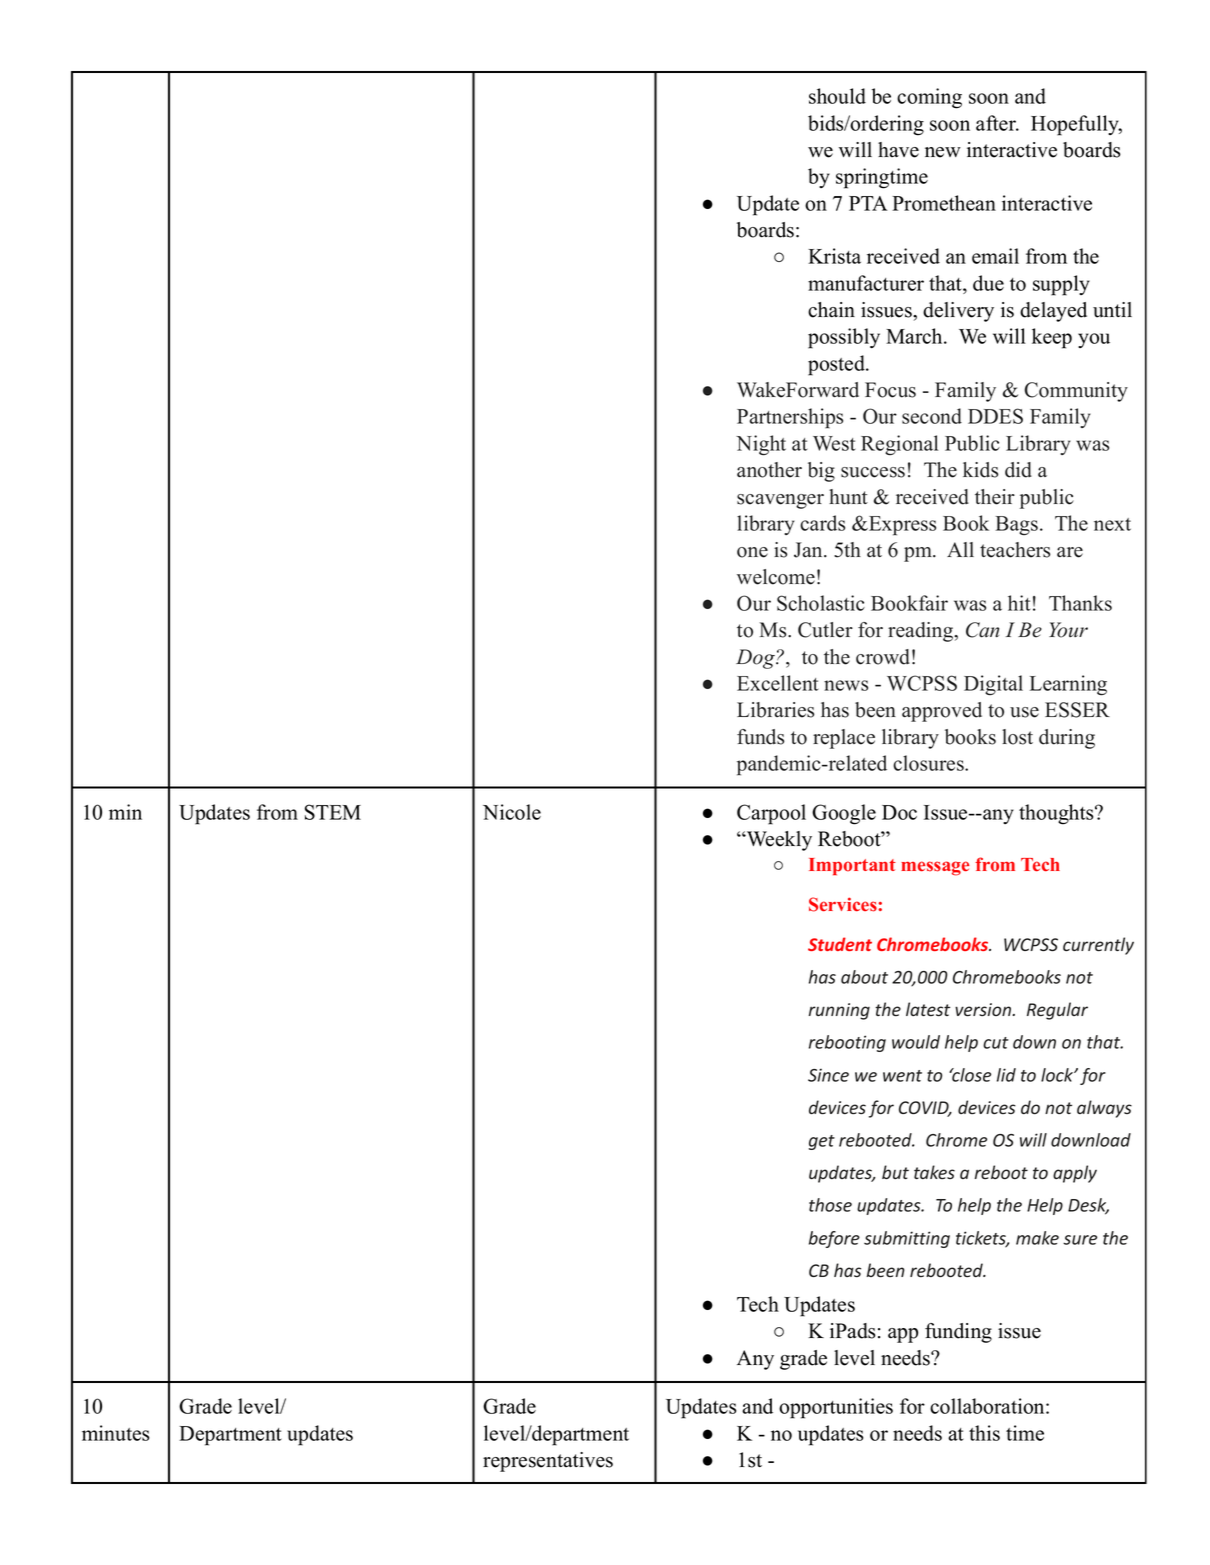 Image resolution: width=1210 pixels, height=1565 pixels. Describe the element at coordinates (333, 812) in the image. I see `STEM` at that location.
